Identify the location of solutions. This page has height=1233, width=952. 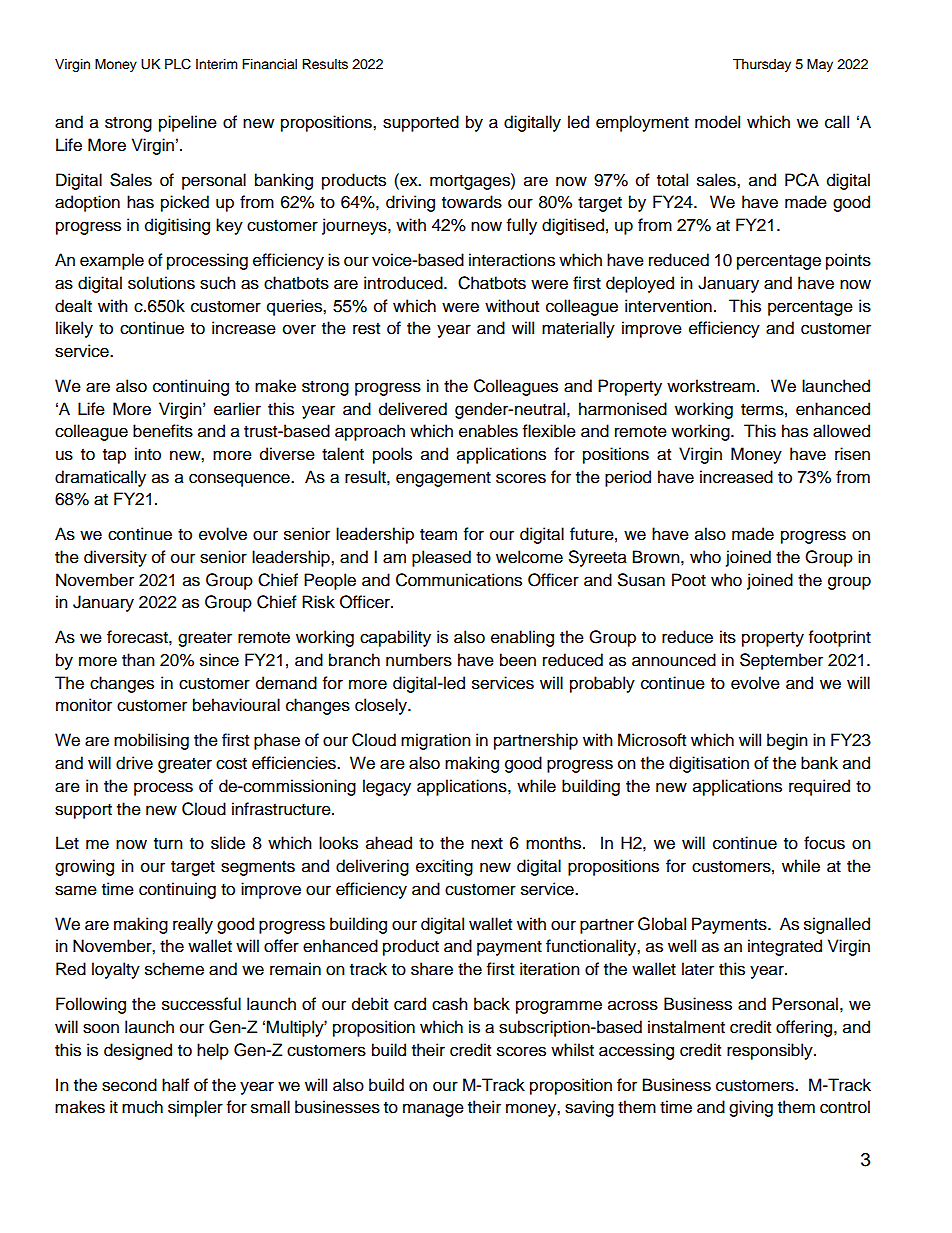
(161, 283).
